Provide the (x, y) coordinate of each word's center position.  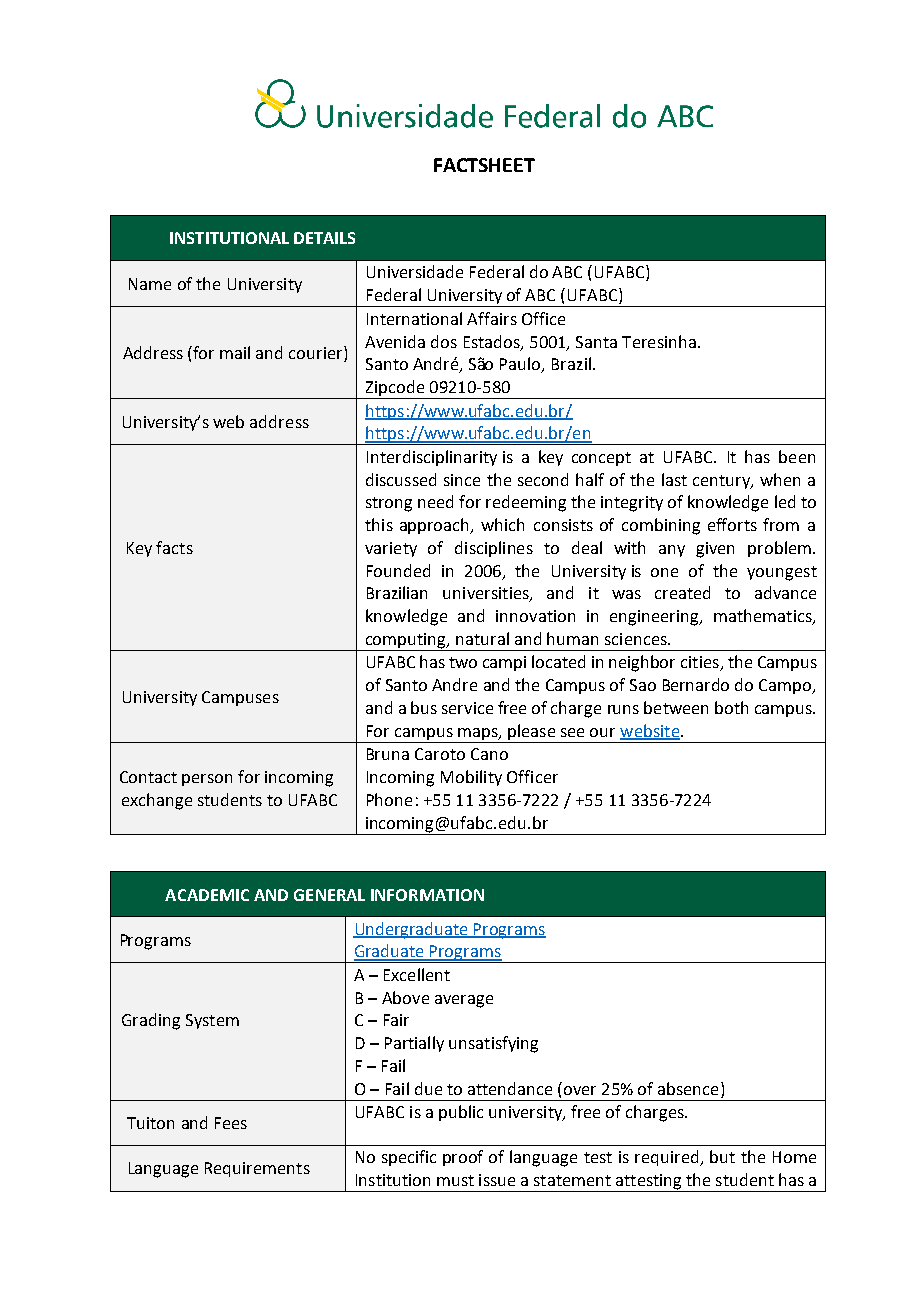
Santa (596, 342)
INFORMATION (427, 895)
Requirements (257, 1169)
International (414, 318)
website (650, 731)
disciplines (494, 549)
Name (150, 284)
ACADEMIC (207, 895)
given (715, 550)
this (379, 524)
